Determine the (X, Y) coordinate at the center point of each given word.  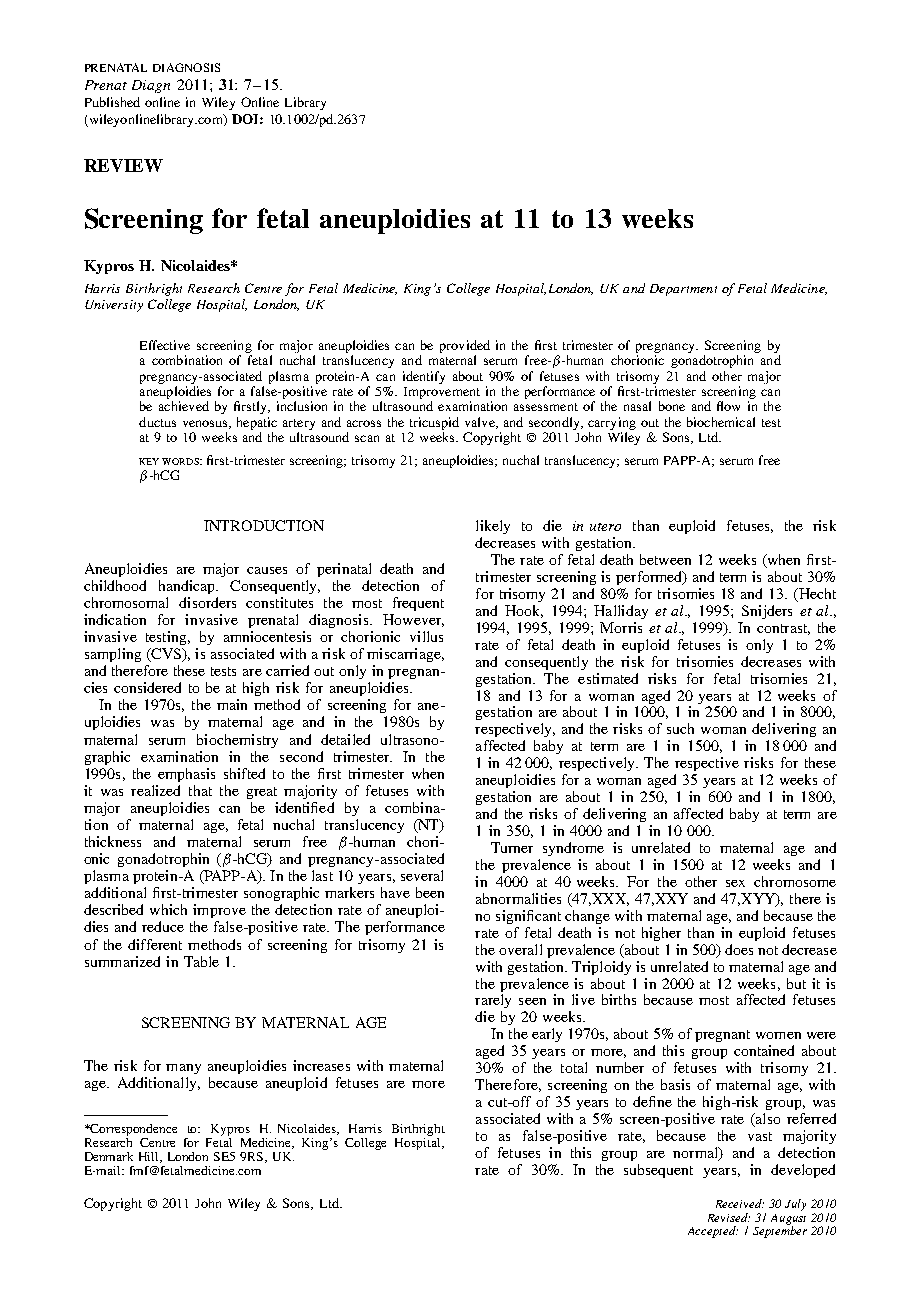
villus (426, 636)
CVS (166, 655)
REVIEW (123, 165)
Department (683, 290)
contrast (783, 629)
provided (465, 346)
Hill (150, 1157)
